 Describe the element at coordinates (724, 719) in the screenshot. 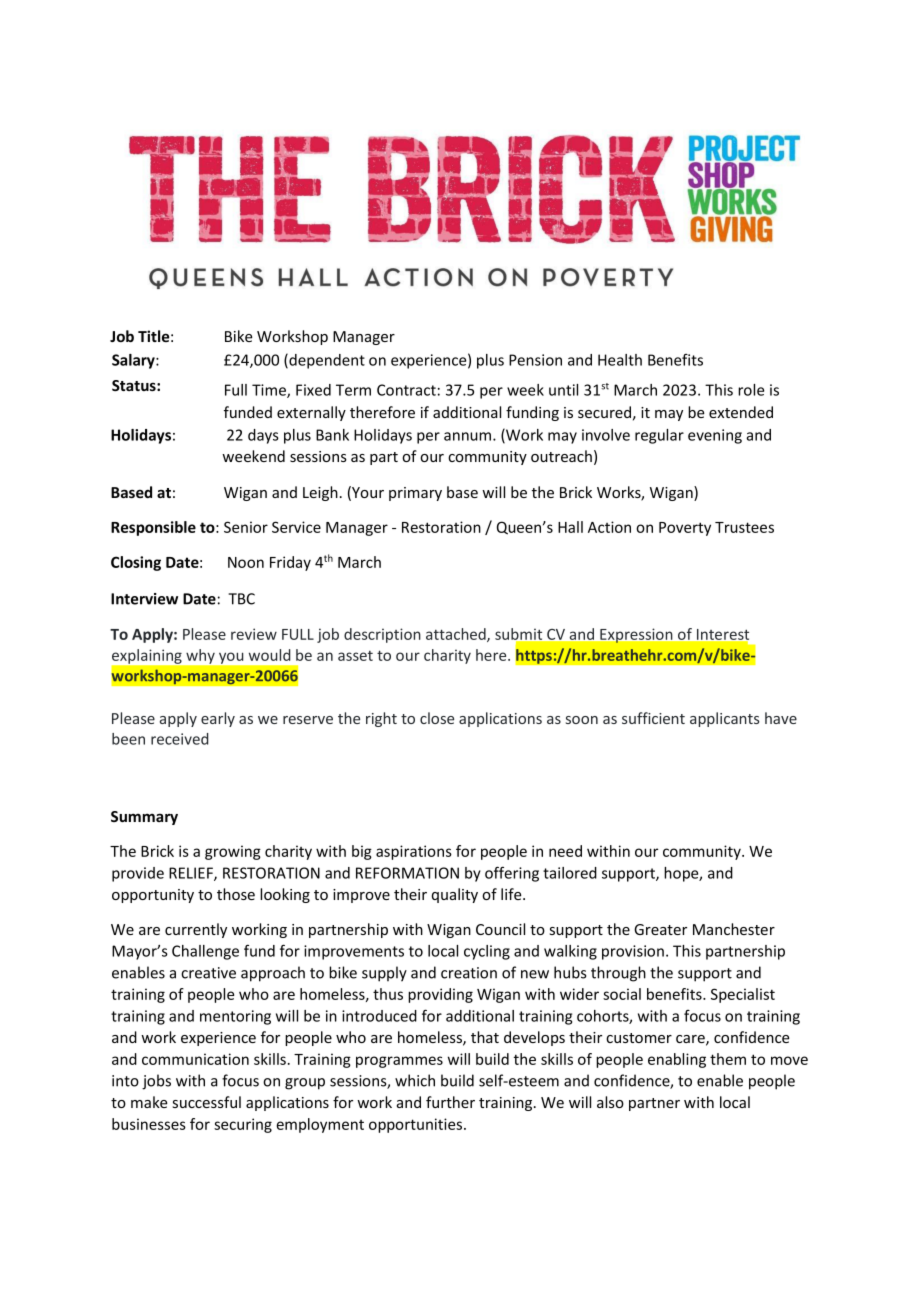

I see `applicants` at that location.
